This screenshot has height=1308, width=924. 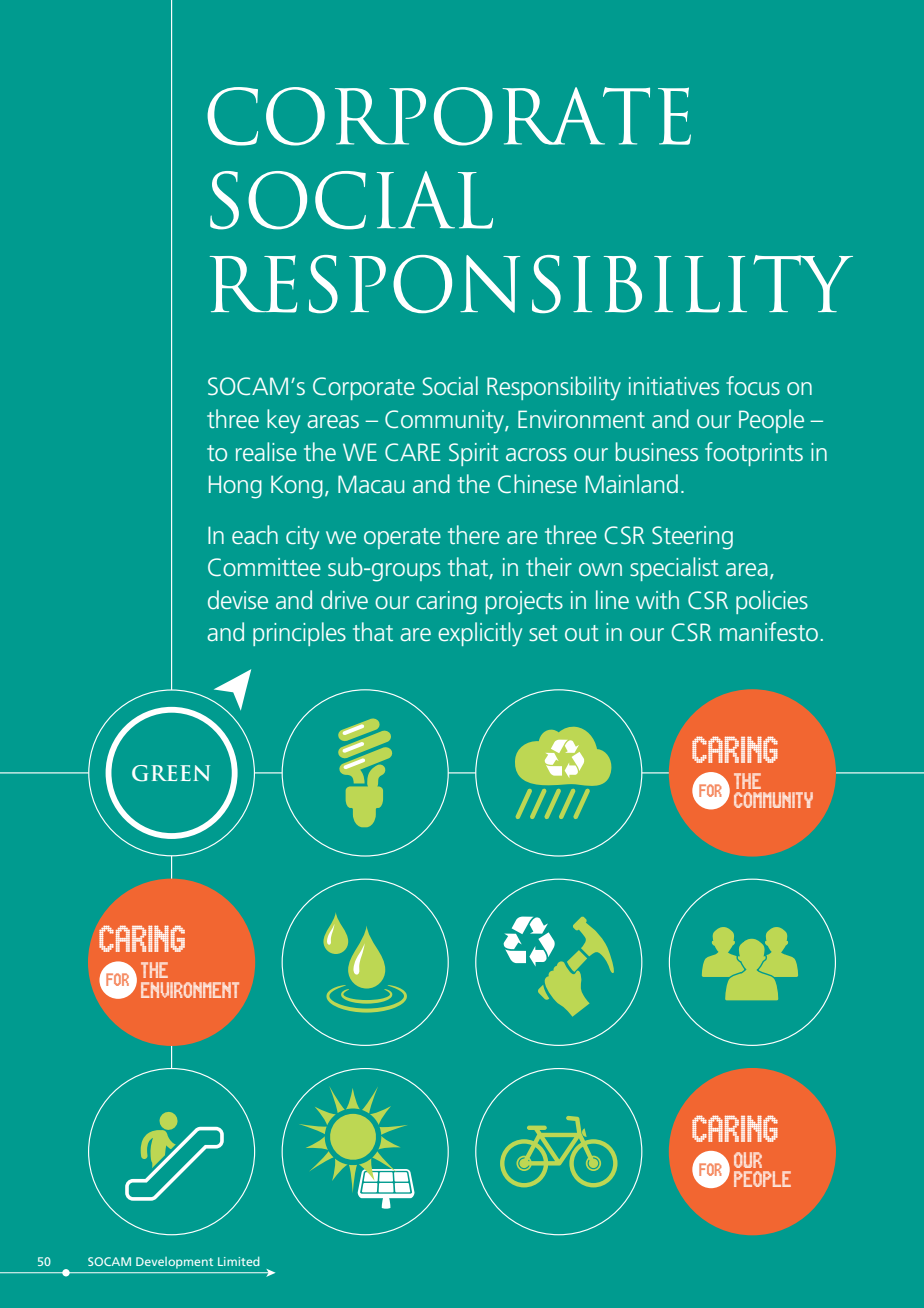 What do you see at coordinates (657, 599) in the screenshot?
I see `with` at bounding box center [657, 599].
